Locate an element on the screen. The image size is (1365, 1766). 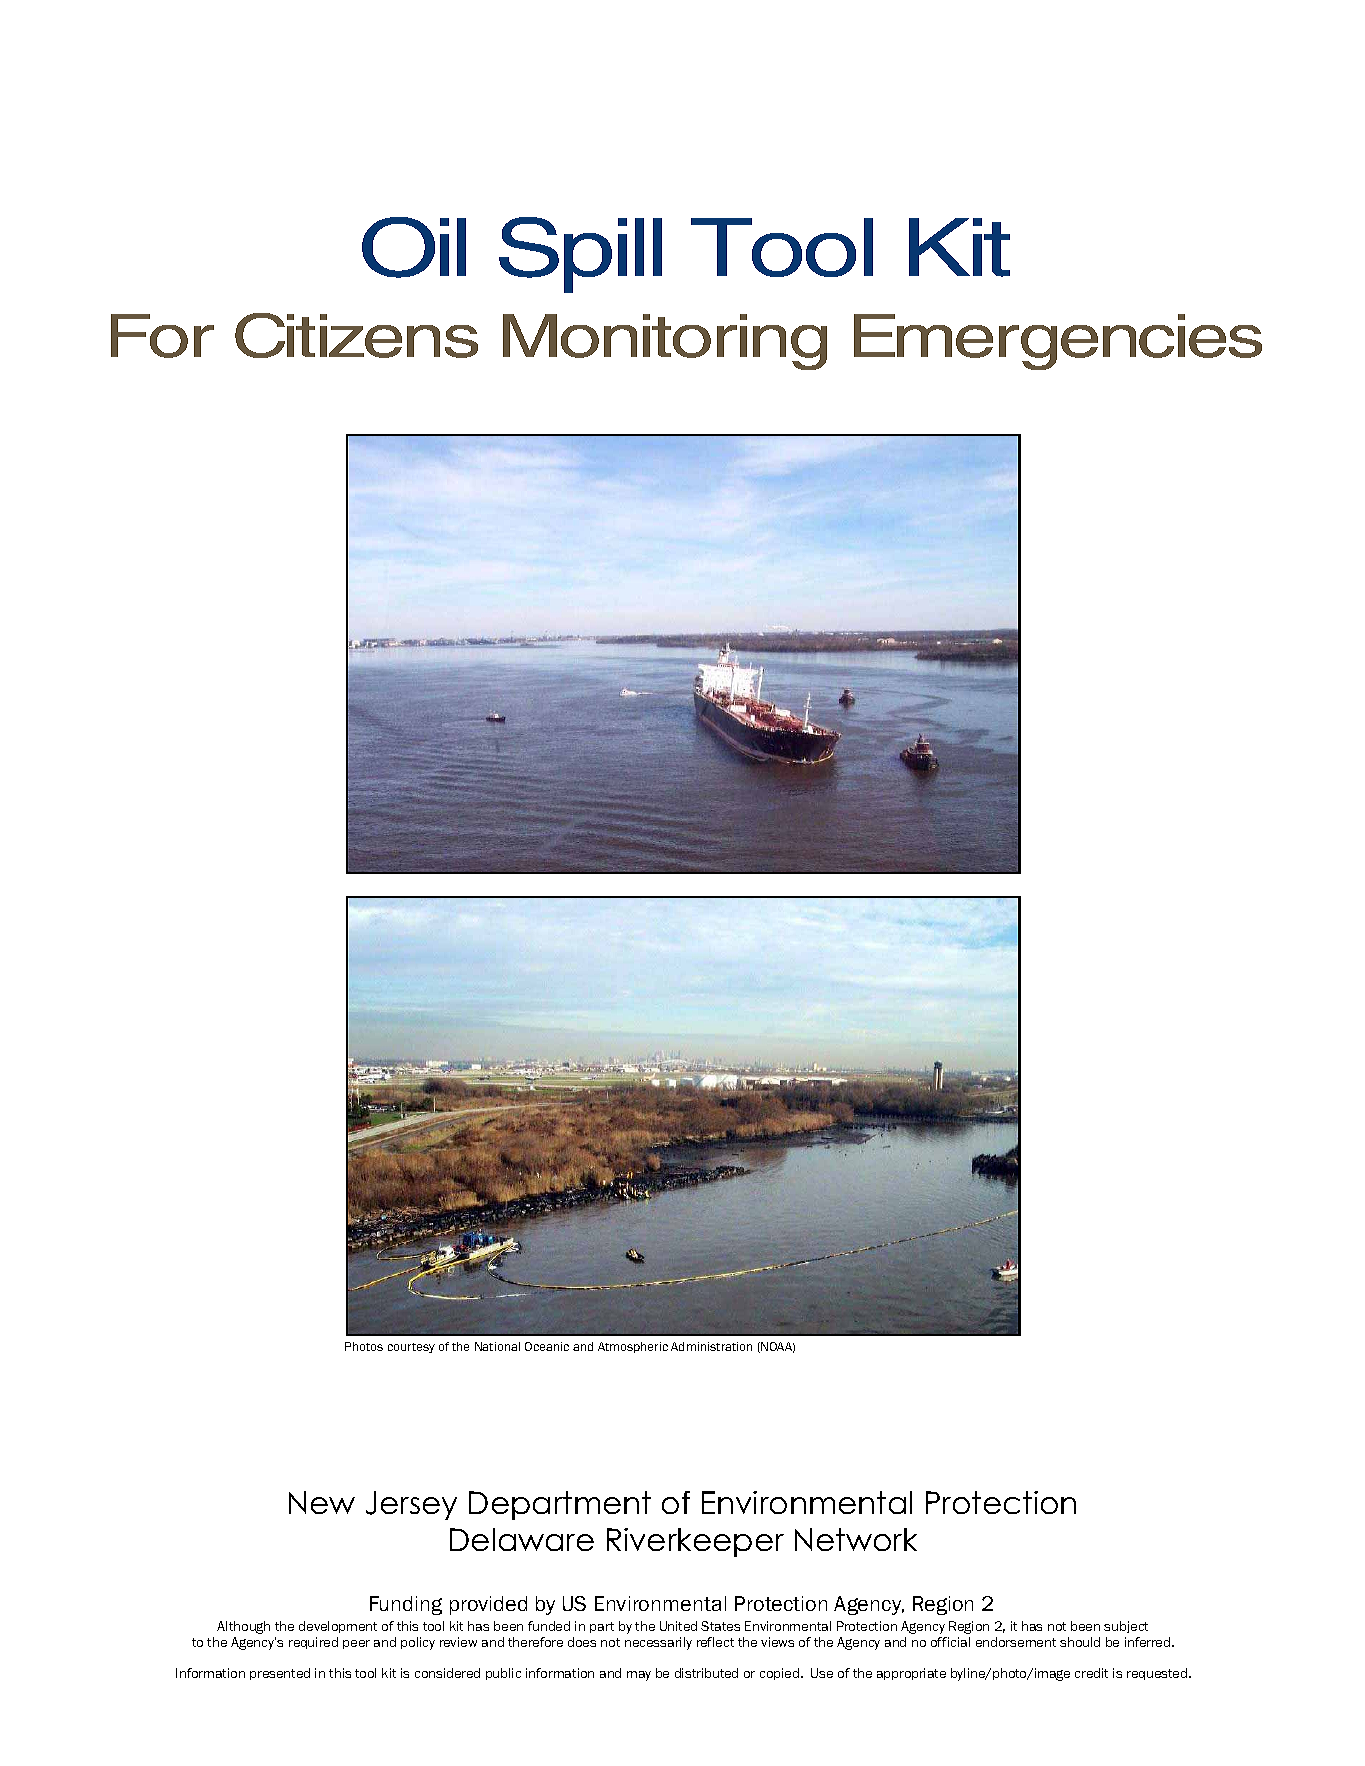
Atmospheric is located at coordinates (633, 1347).
